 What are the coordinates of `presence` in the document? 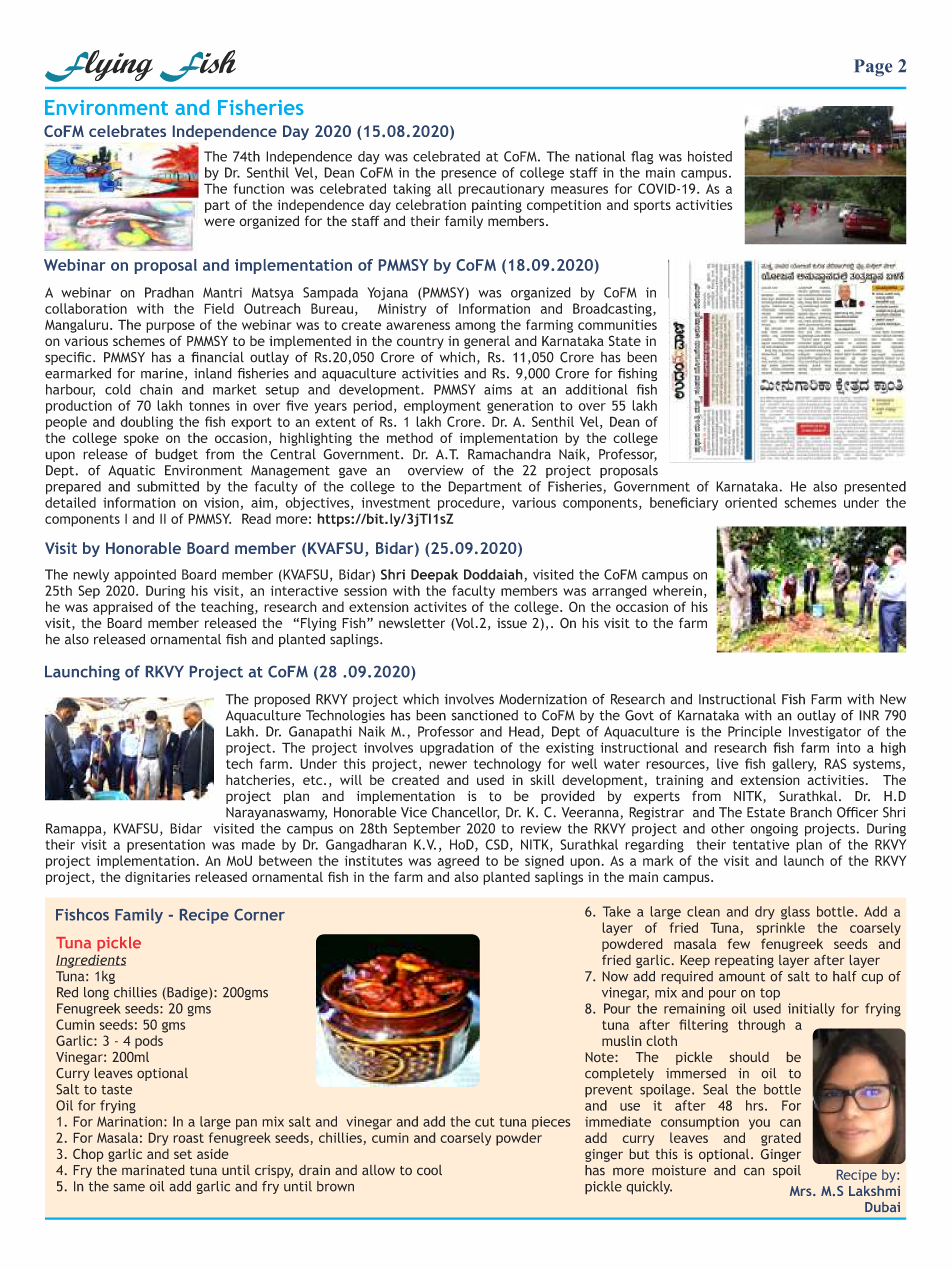 It's located at (469, 175).
